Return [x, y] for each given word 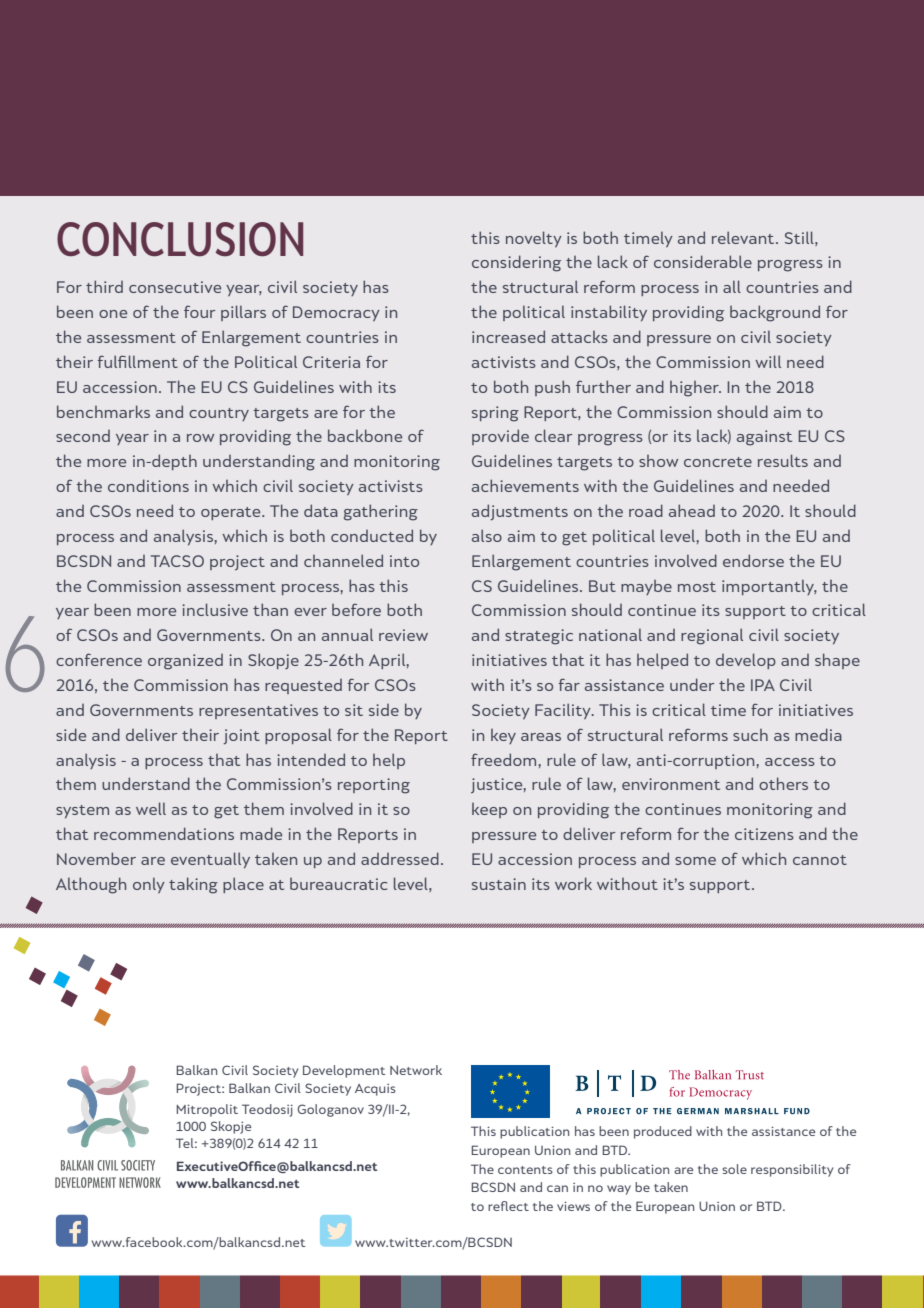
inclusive [215, 609]
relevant [744, 237]
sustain [499, 884]
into [404, 561]
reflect [508, 1206]
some [695, 861]
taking [193, 885]
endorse [753, 560]
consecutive [175, 287]
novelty [534, 239]
